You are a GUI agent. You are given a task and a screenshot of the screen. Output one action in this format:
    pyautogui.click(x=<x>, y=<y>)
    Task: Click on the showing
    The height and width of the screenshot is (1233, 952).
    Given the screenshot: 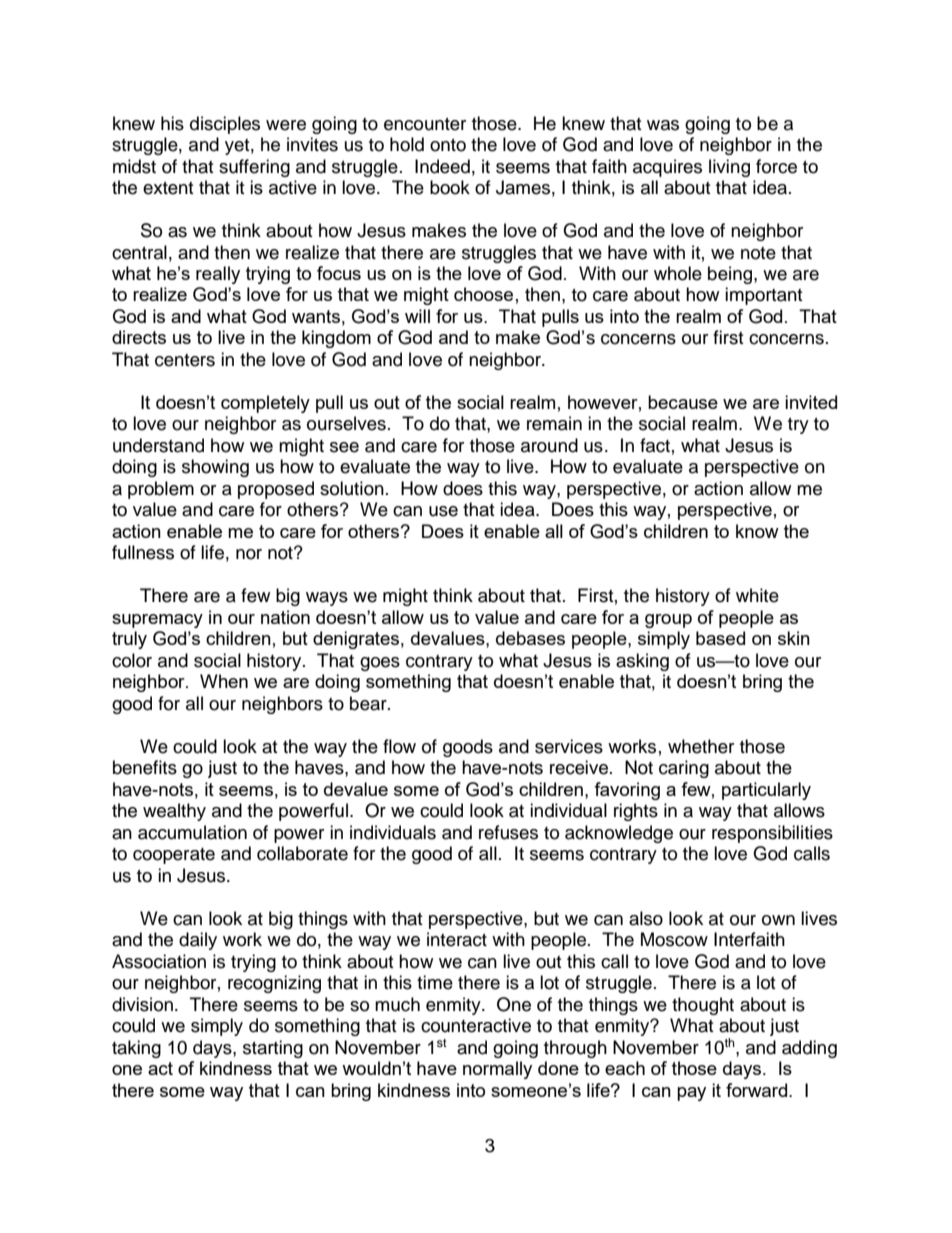 What is the action you would take?
    pyautogui.click(x=215, y=468)
